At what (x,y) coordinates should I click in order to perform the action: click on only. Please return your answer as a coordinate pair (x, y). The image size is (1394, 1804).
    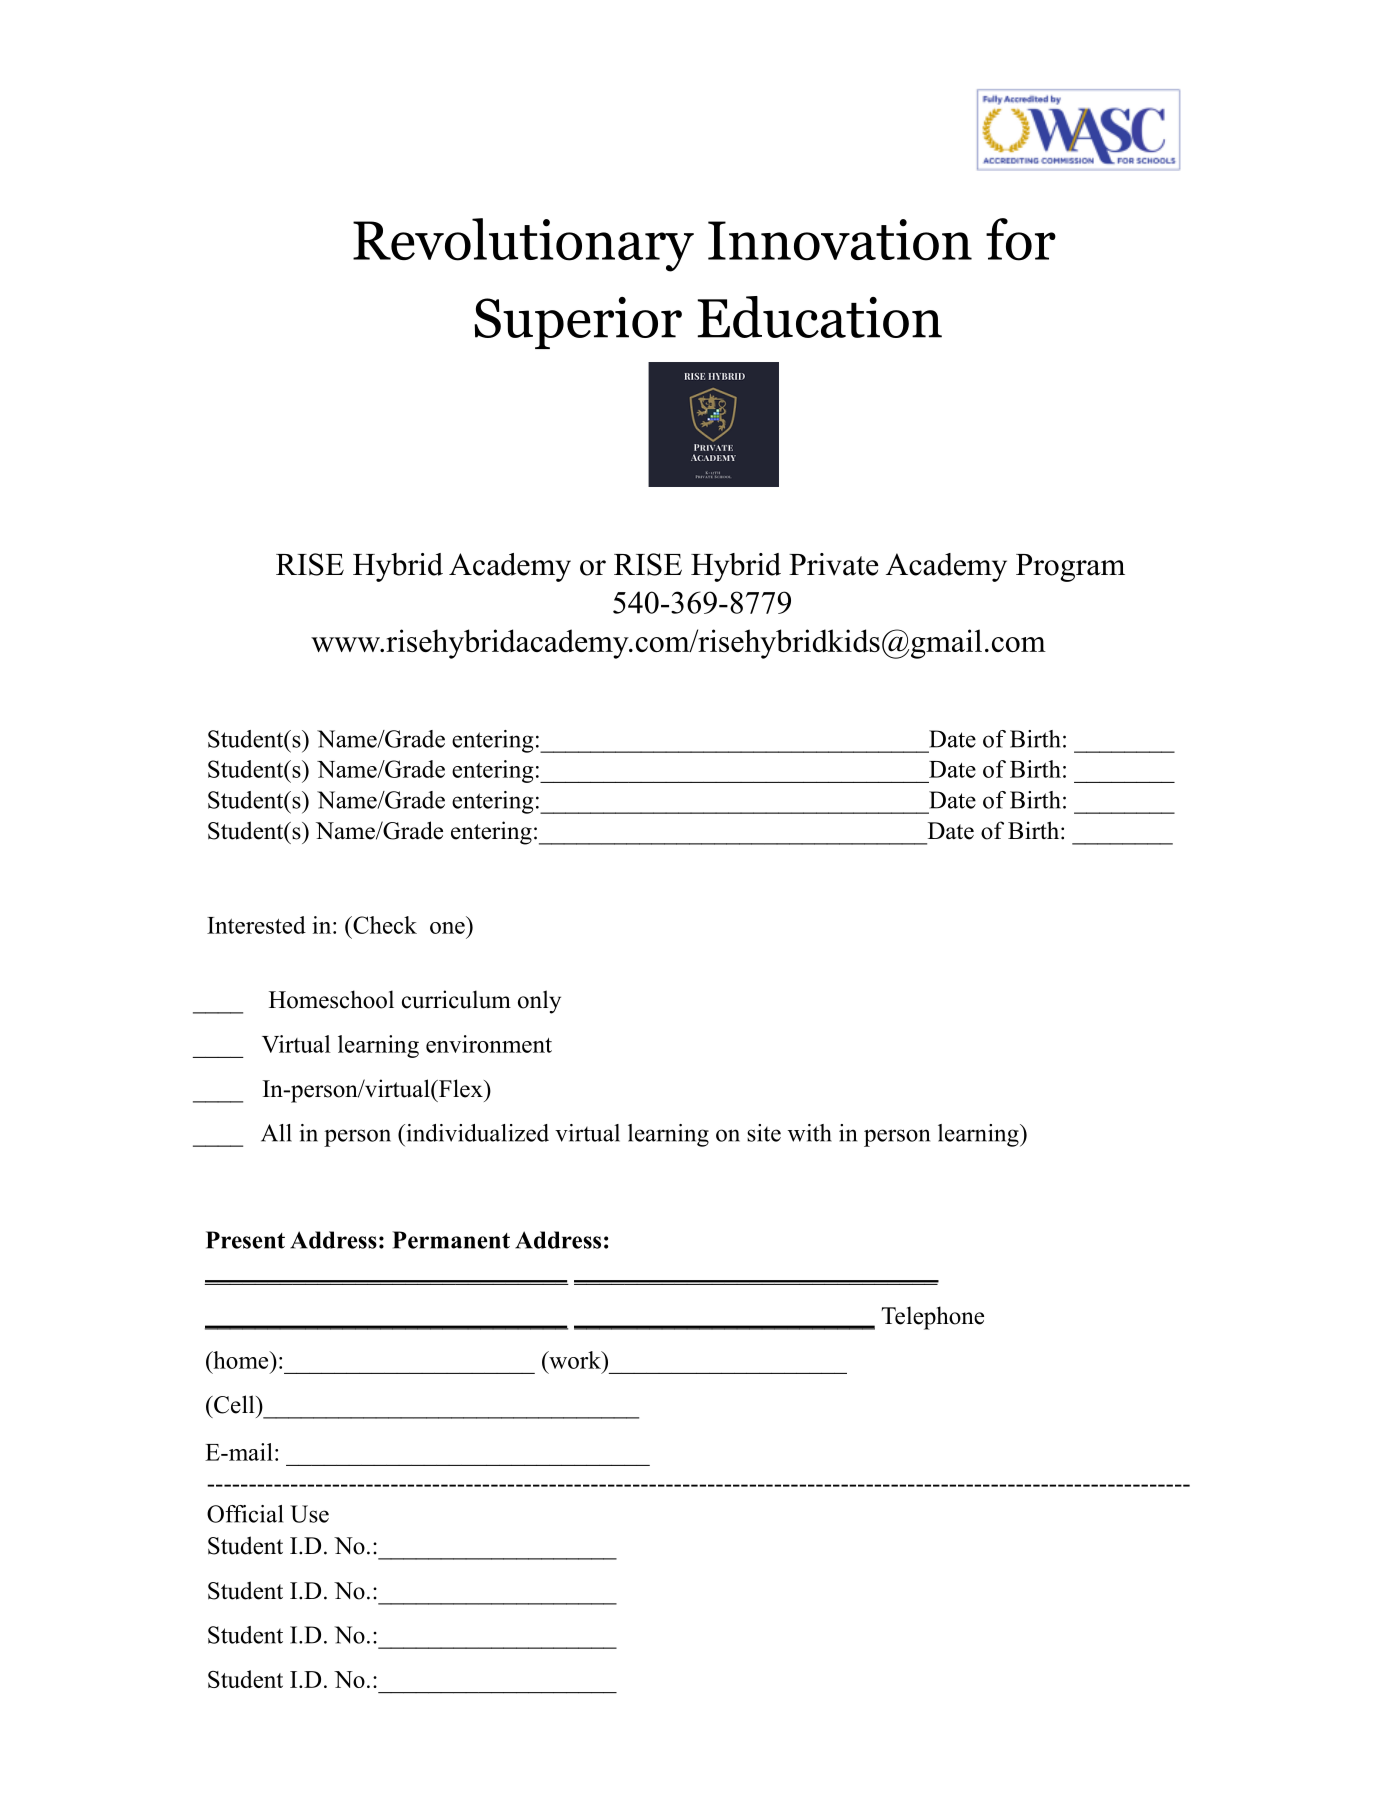
    Looking at the image, I should click on (539, 1002).
